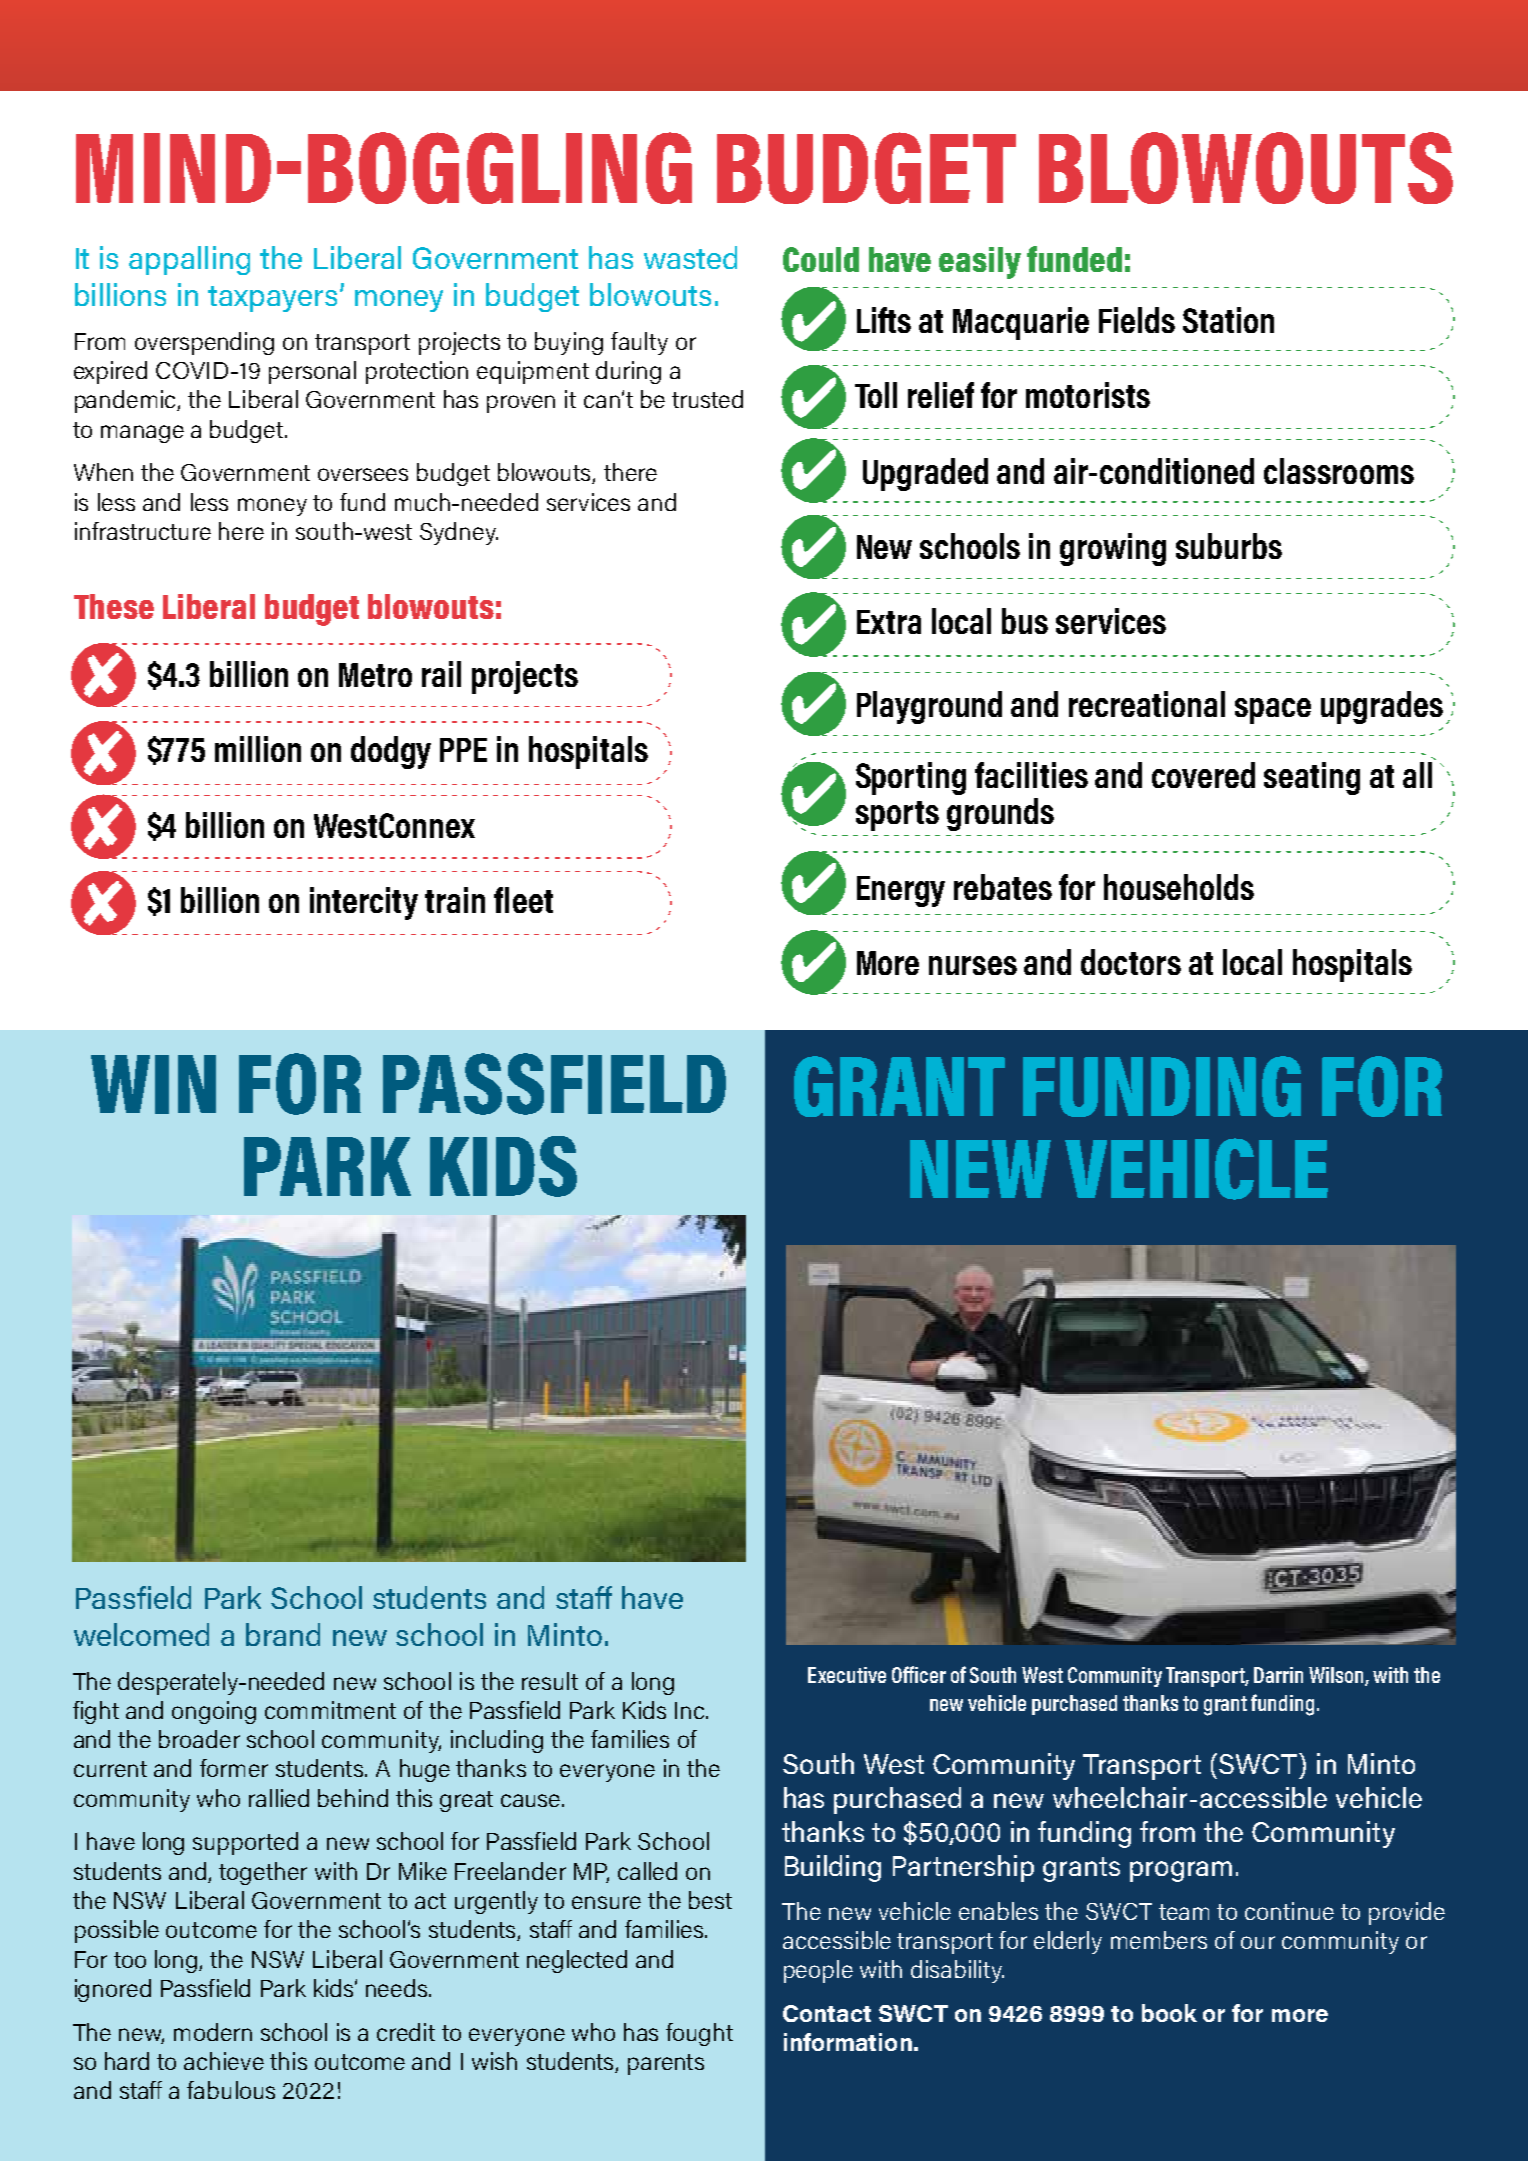 The height and width of the document is (2161, 1528). Describe the element at coordinates (690, 257) in the document. I see `wasted` at that location.
